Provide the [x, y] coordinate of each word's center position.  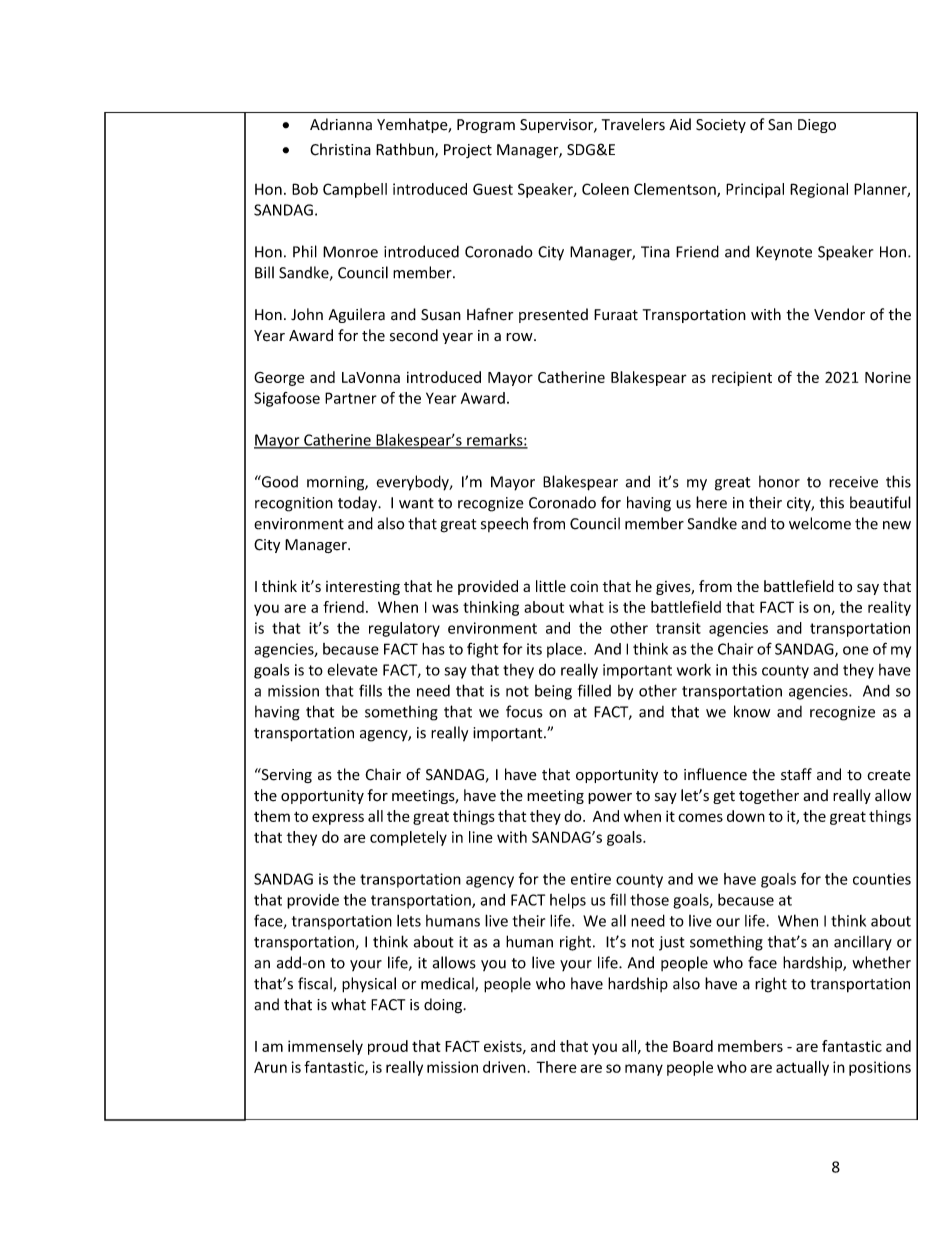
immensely [325, 1047]
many [644, 1070]
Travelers [633, 124]
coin [584, 586]
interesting [363, 588]
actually [802, 1068]
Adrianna [341, 124]
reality [889, 608]
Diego [817, 126]
